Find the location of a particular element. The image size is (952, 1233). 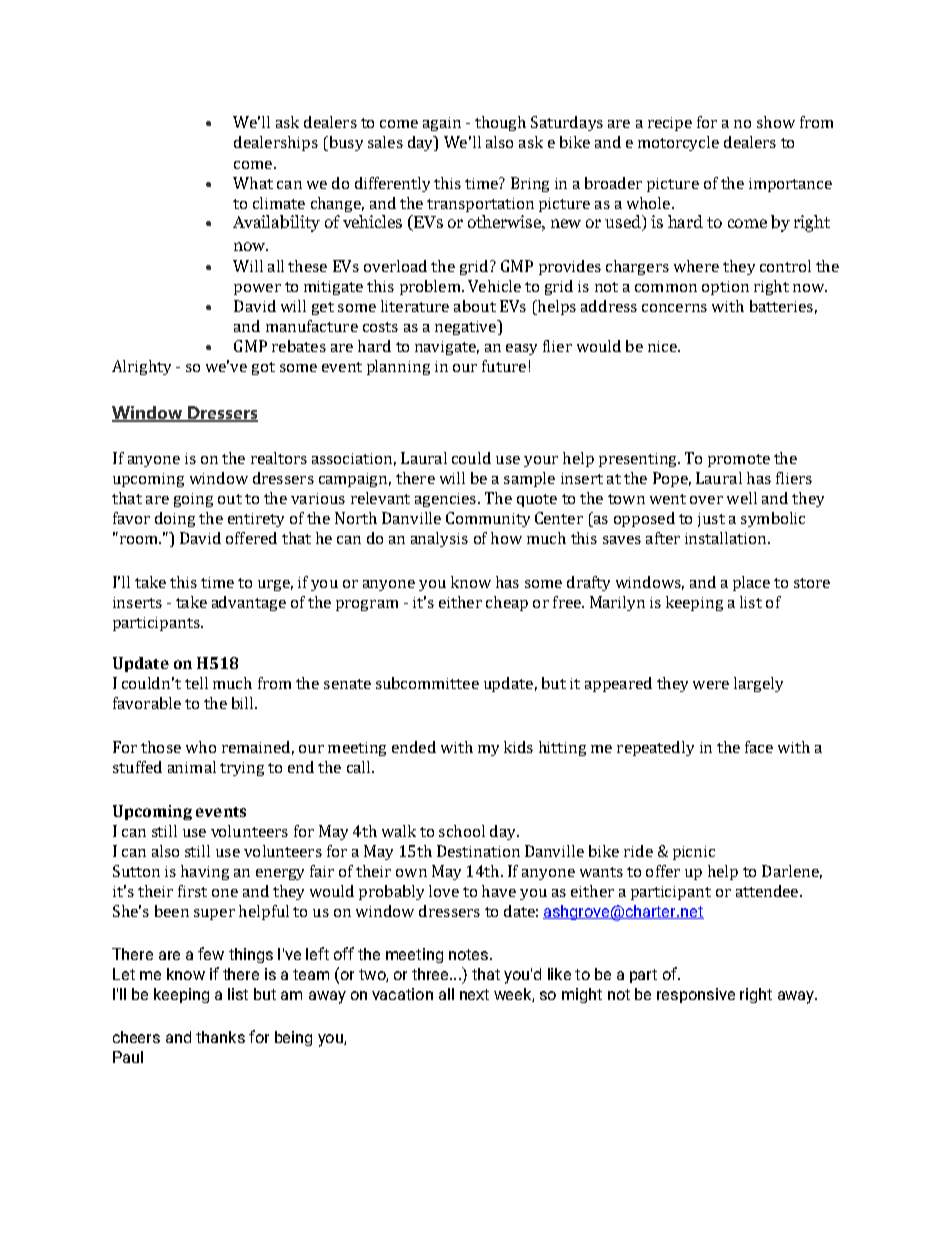

thanks is located at coordinates (220, 1037).
